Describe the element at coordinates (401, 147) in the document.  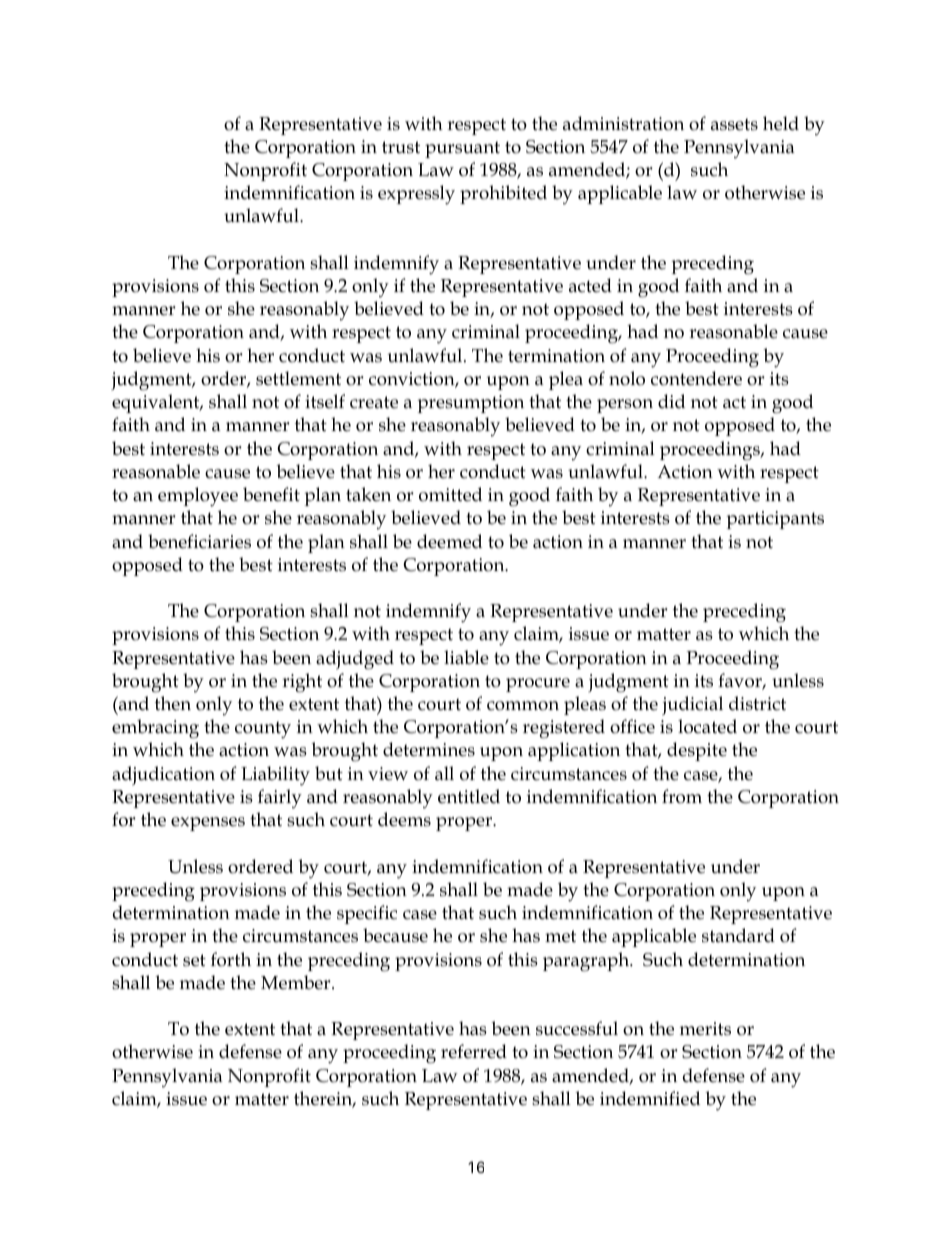
I see `trust` at that location.
